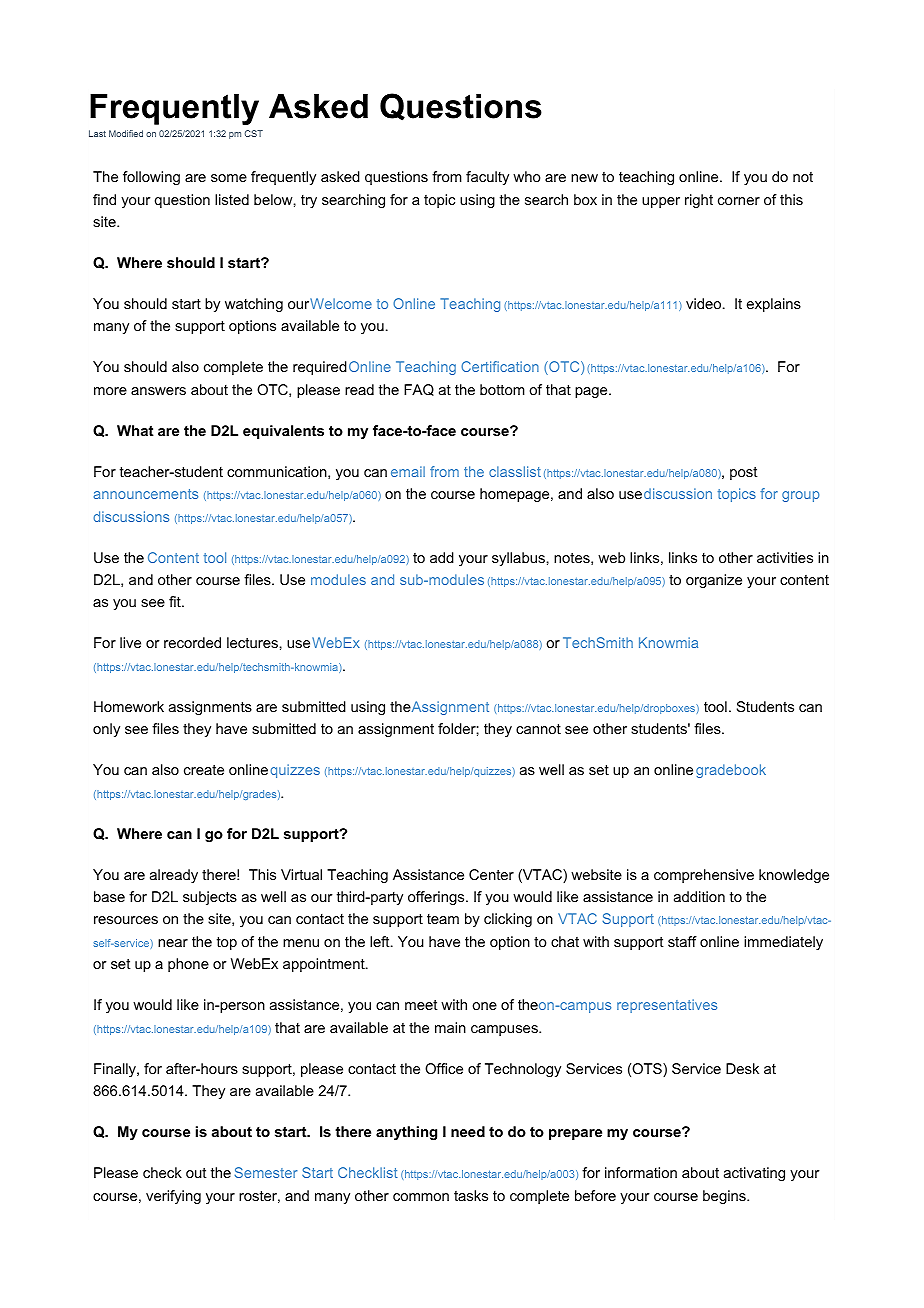  I want to click on verifying, so click(173, 1197).
